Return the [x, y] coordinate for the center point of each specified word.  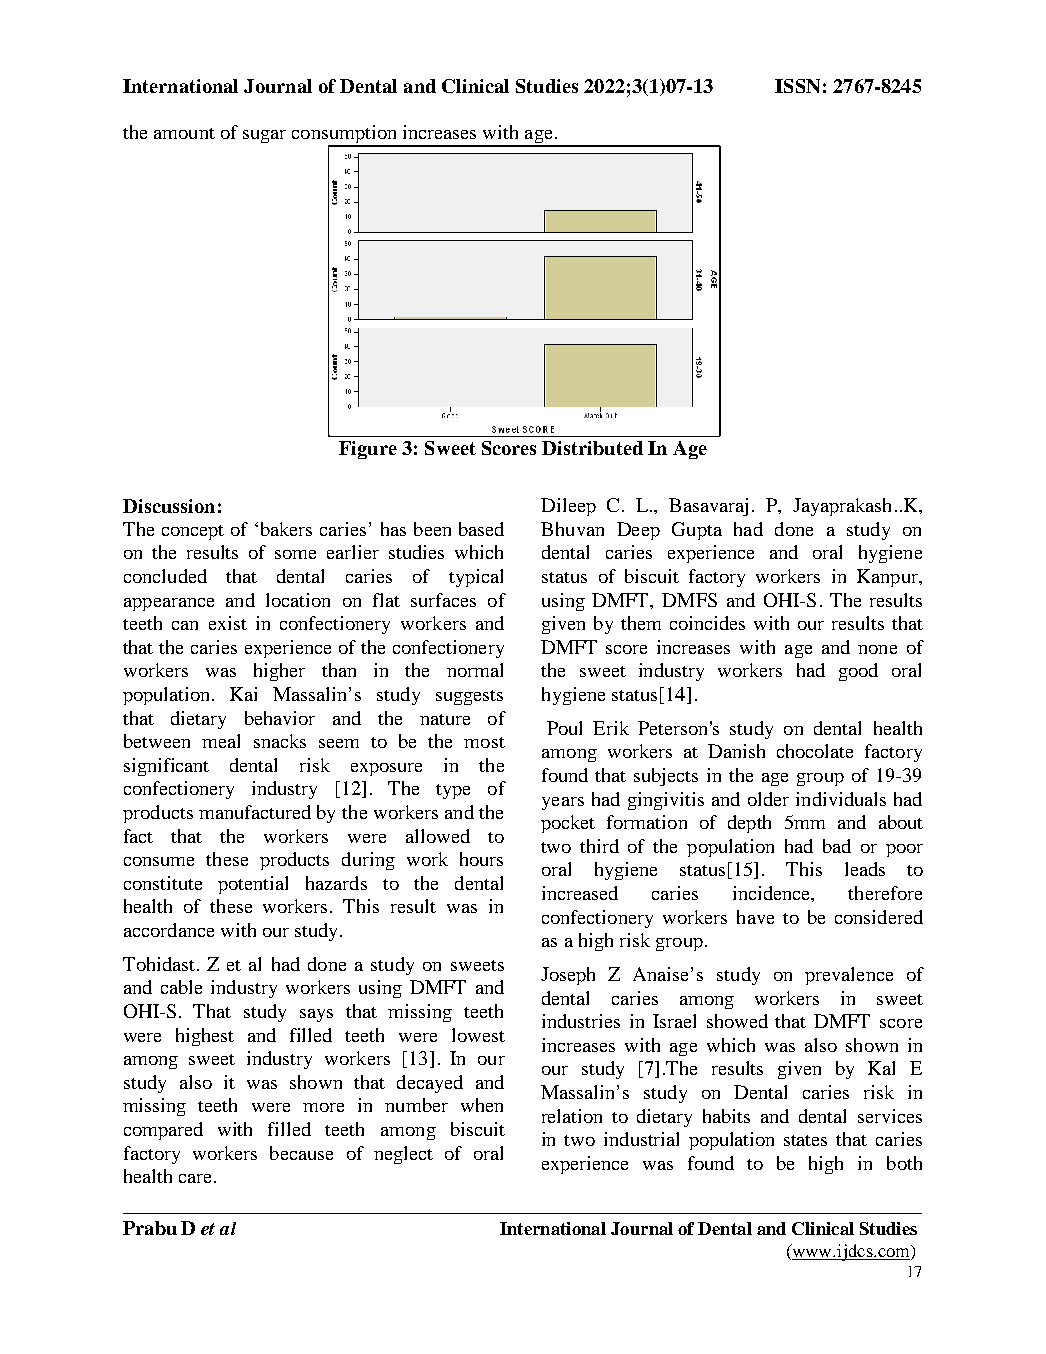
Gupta [697, 531]
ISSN [797, 86]
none [877, 649]
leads [865, 869]
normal [475, 670]
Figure [368, 450]
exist [228, 623]
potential [253, 885]
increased [580, 893]
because [301, 1153]
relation [572, 1116]
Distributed [592, 448]
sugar [264, 136]
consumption [346, 135]
